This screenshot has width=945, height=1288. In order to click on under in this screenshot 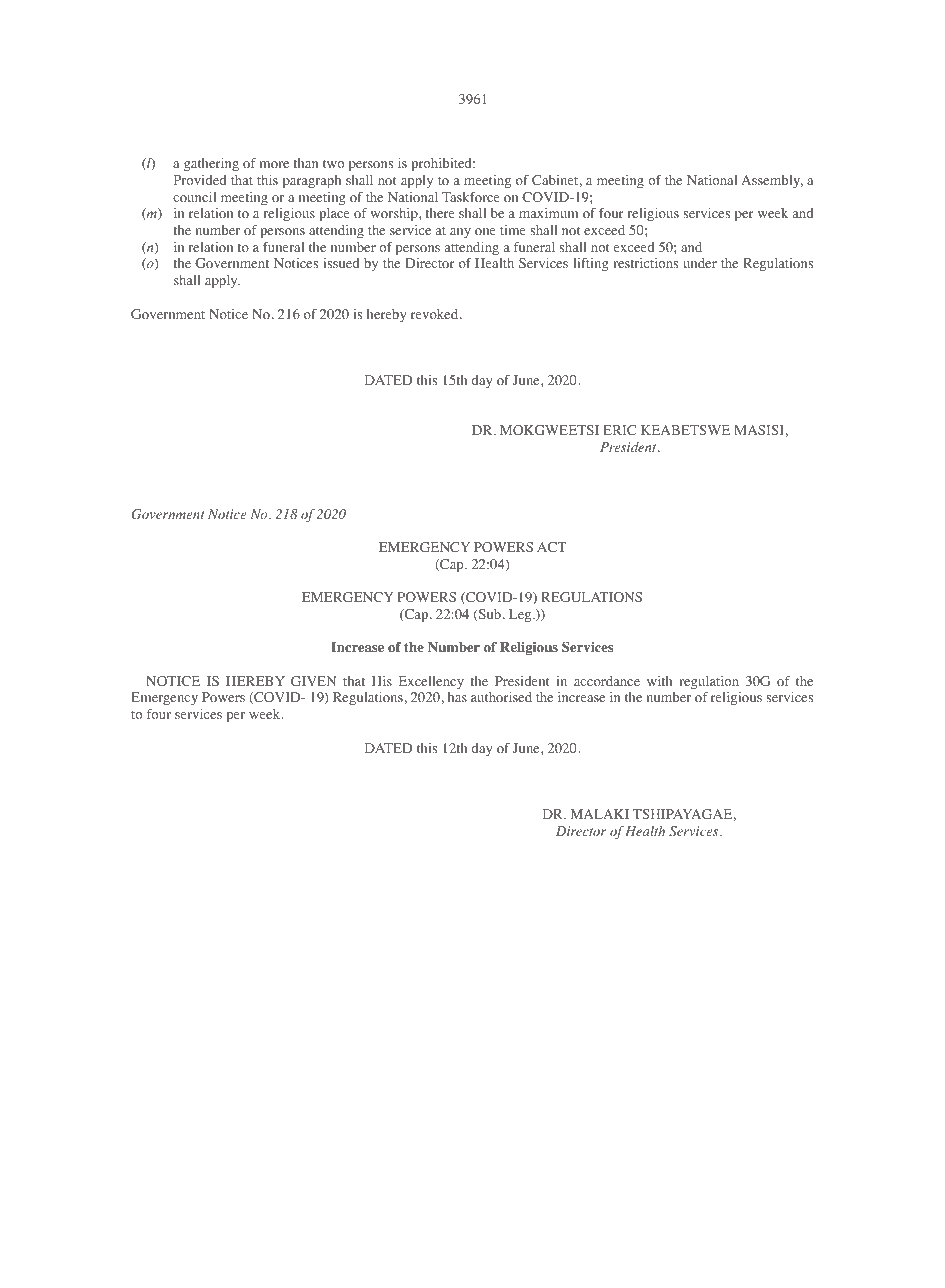, I will do `click(700, 263)`.
